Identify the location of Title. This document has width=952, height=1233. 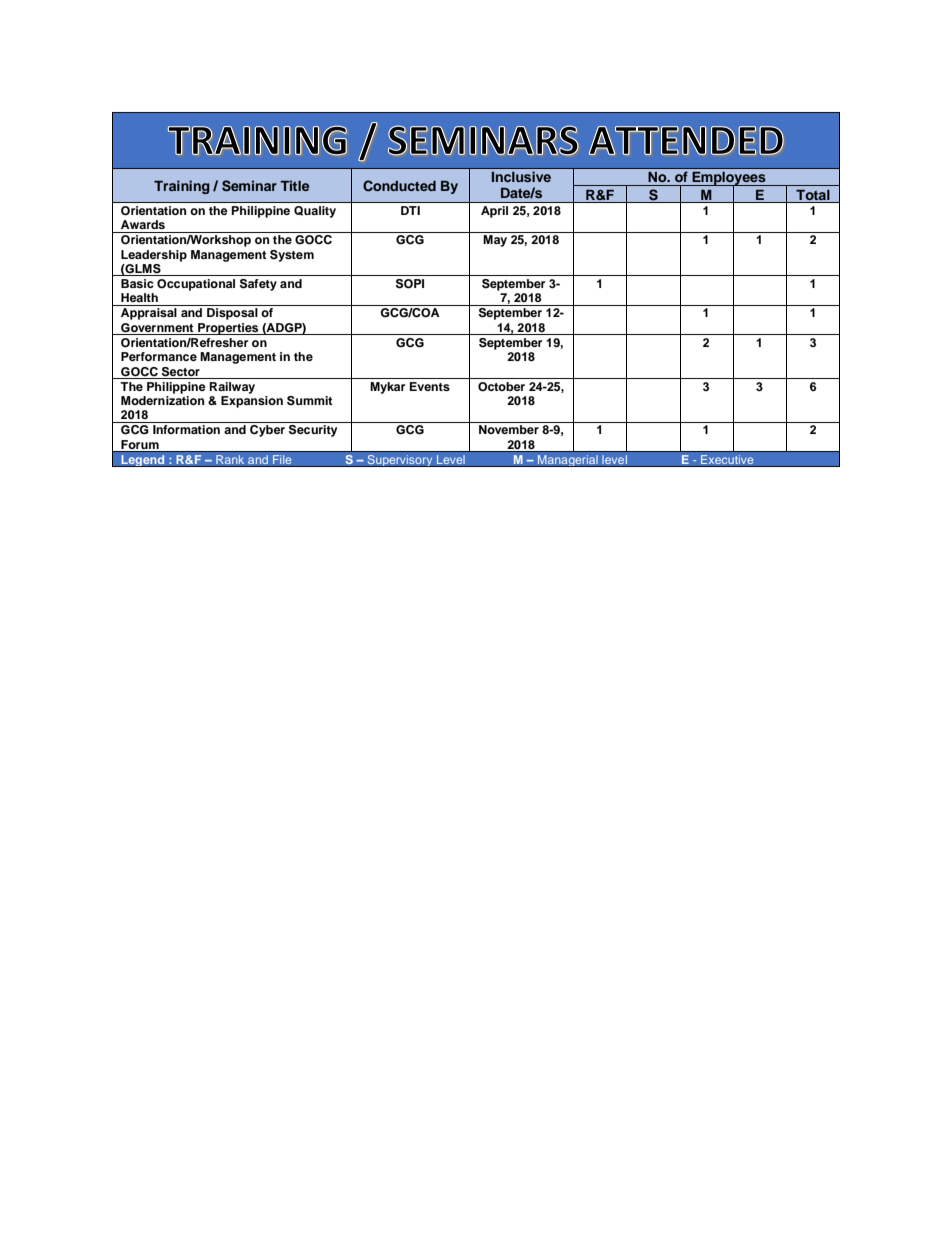
(294, 185).
